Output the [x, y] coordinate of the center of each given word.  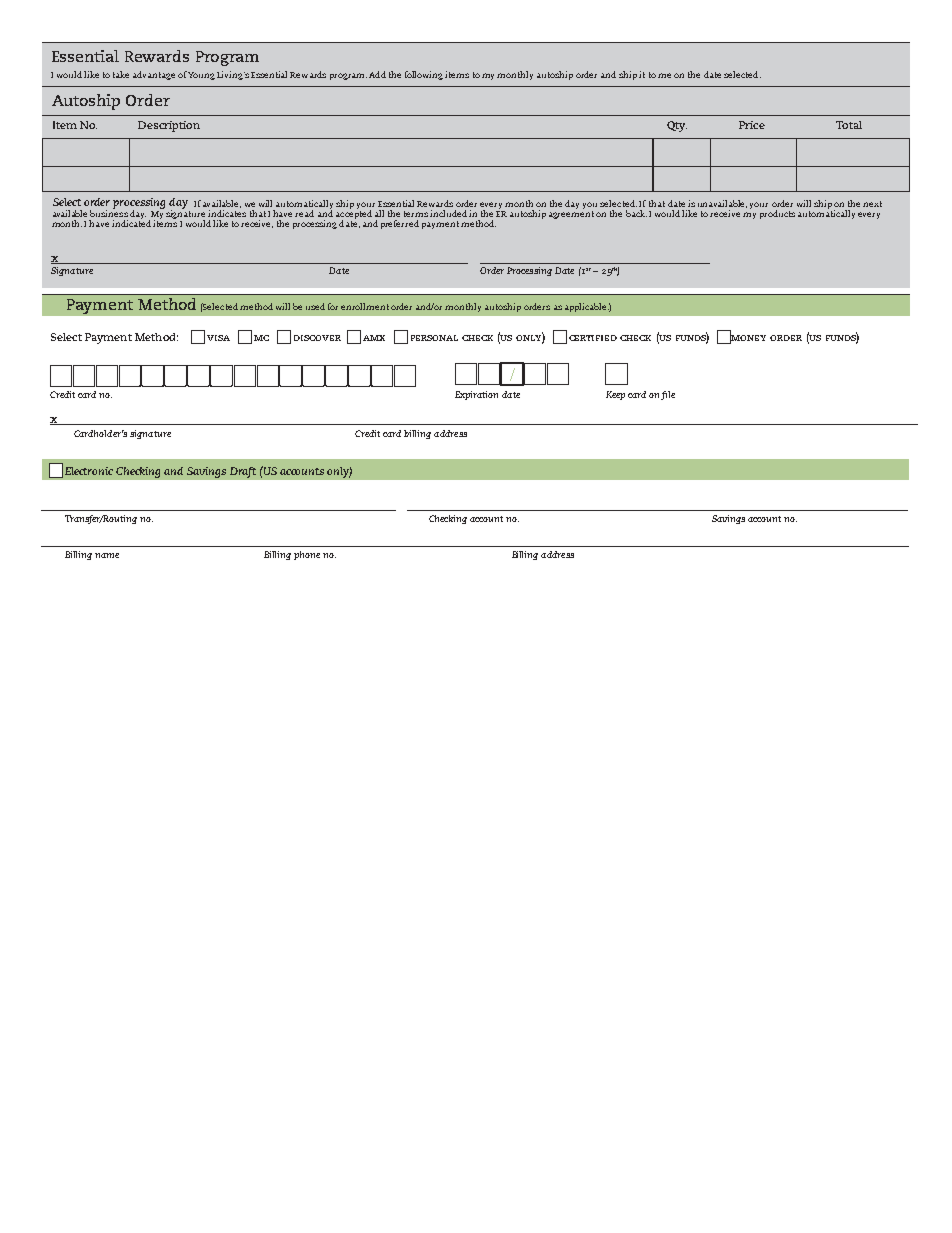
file [668, 395]
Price [752, 125]
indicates [227, 213]
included [448, 213]
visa [218, 338]
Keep [615, 395]
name [107, 555]
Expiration [476, 395]
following [424, 75]
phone [307, 555]
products [777, 214]
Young [201, 76]
